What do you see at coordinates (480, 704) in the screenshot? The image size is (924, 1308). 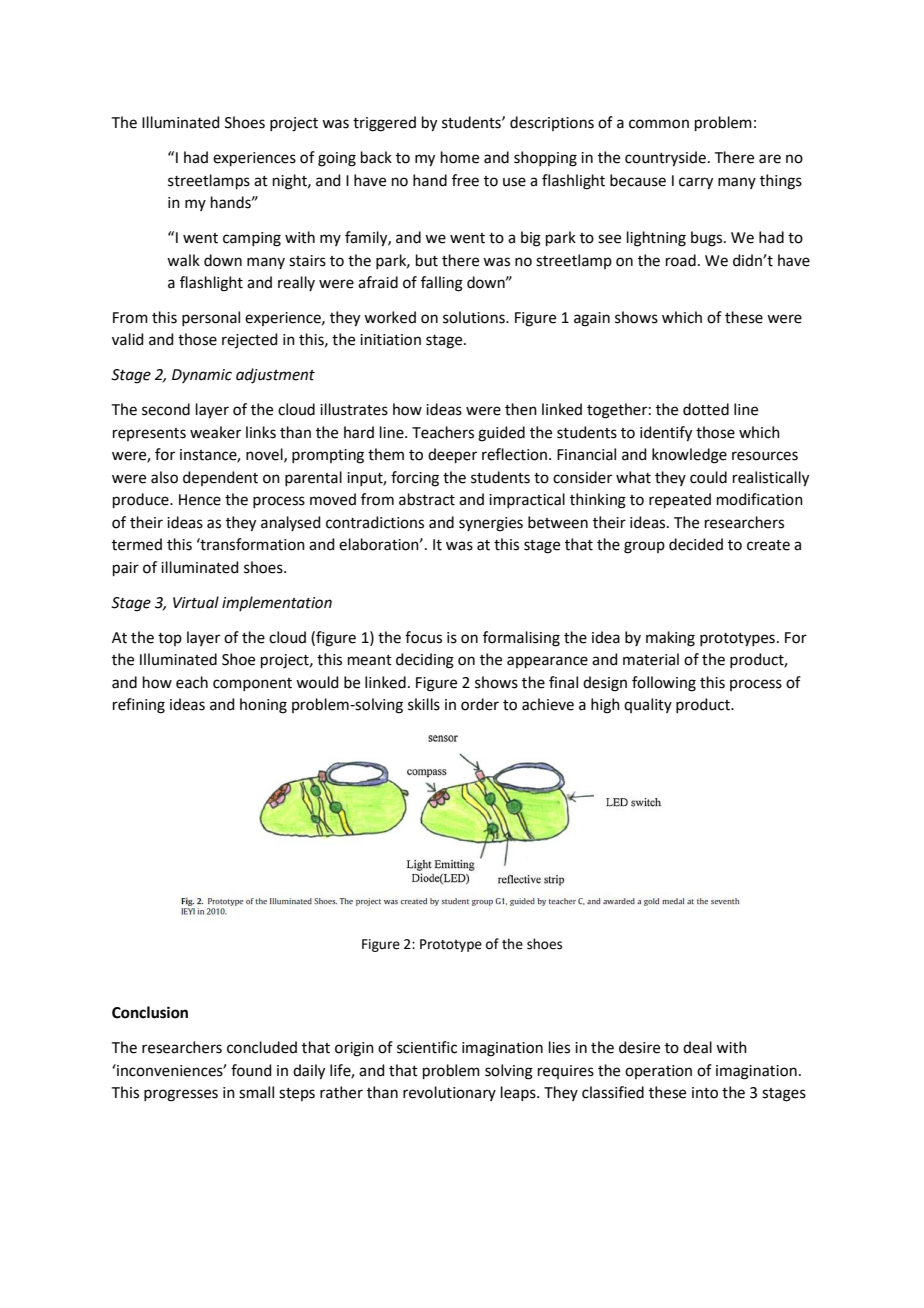 I see `order` at bounding box center [480, 704].
